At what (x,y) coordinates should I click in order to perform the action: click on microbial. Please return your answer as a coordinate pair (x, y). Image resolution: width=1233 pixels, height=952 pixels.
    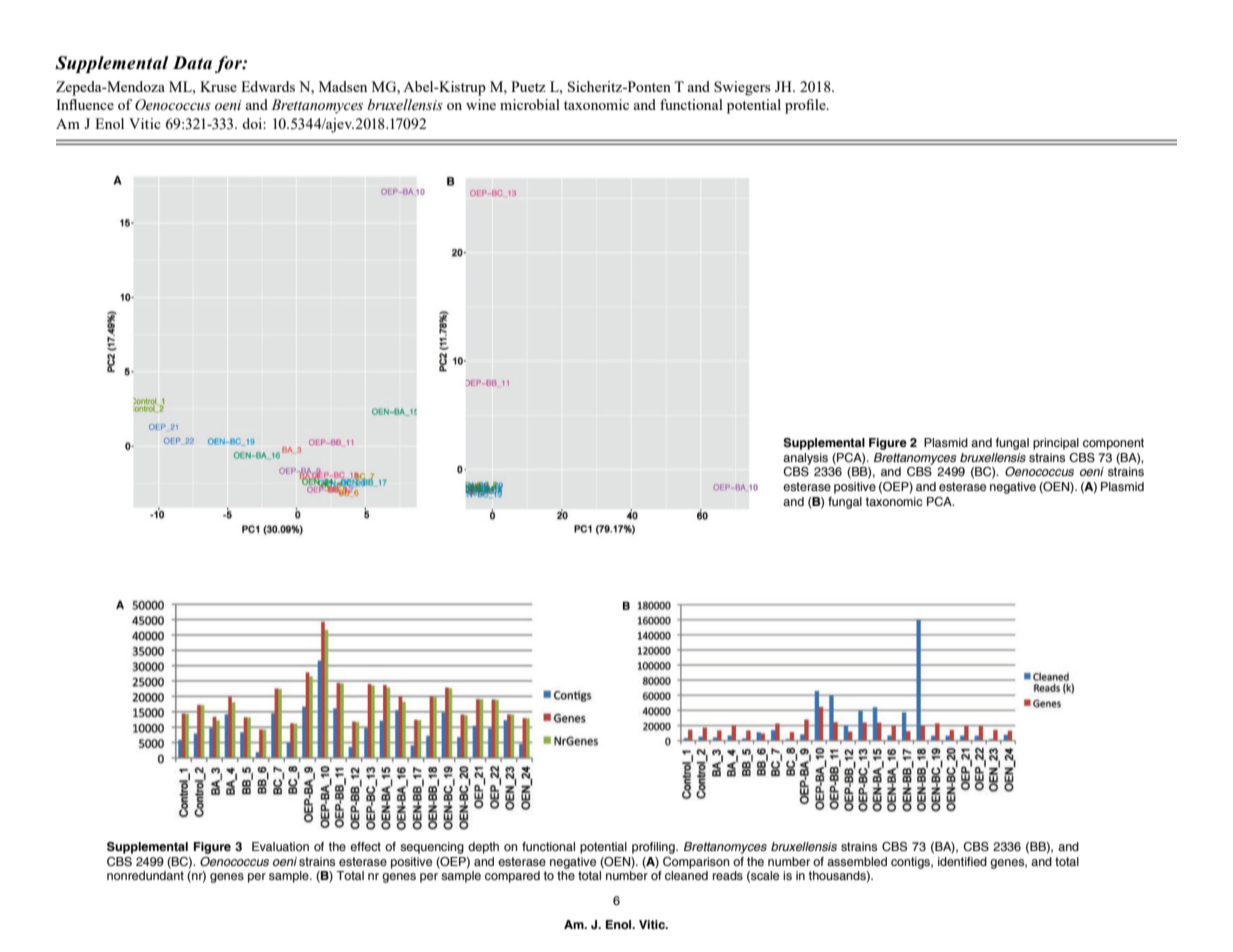
    Looking at the image, I should click on (530, 104).
